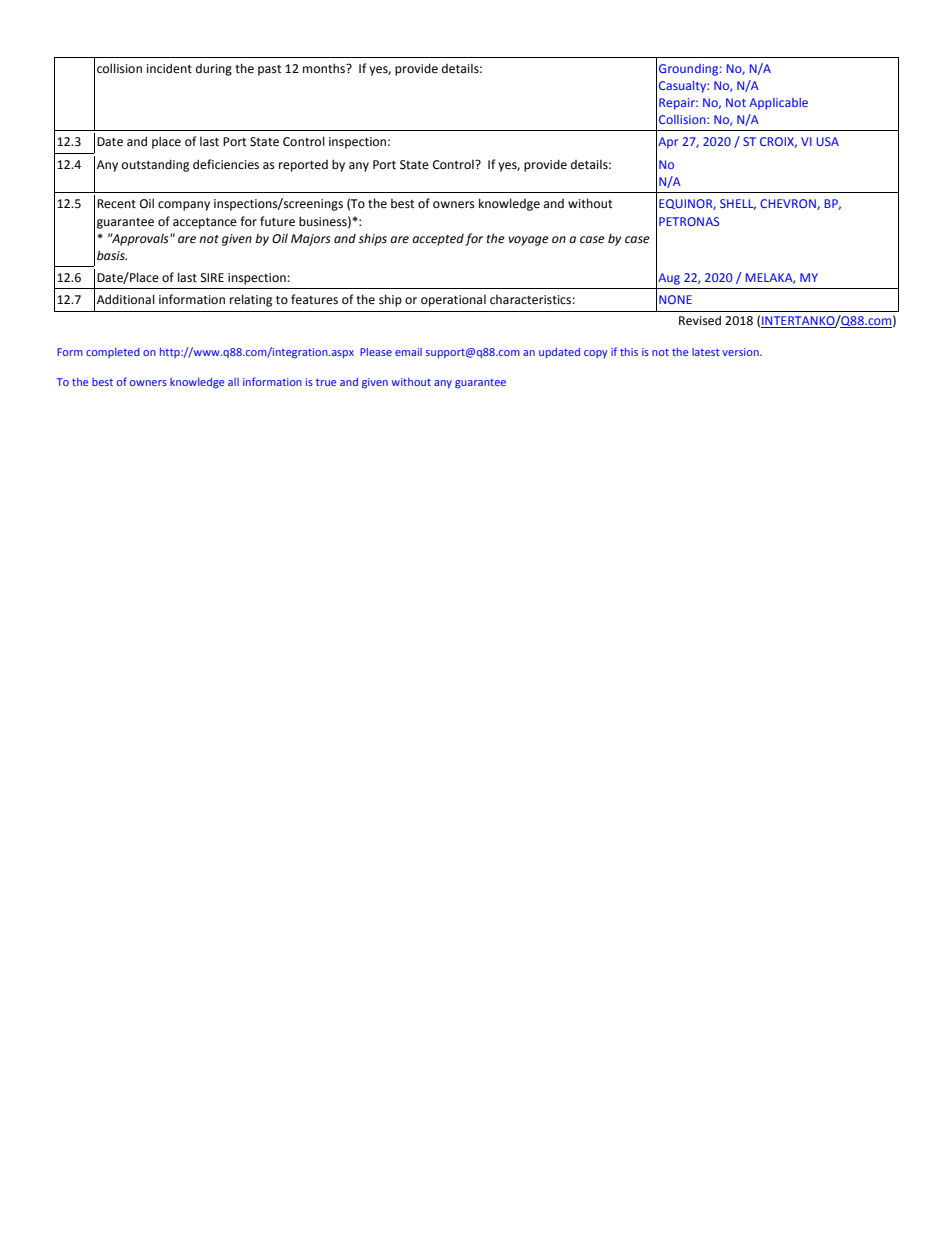  I want to click on operational, so click(453, 301).
